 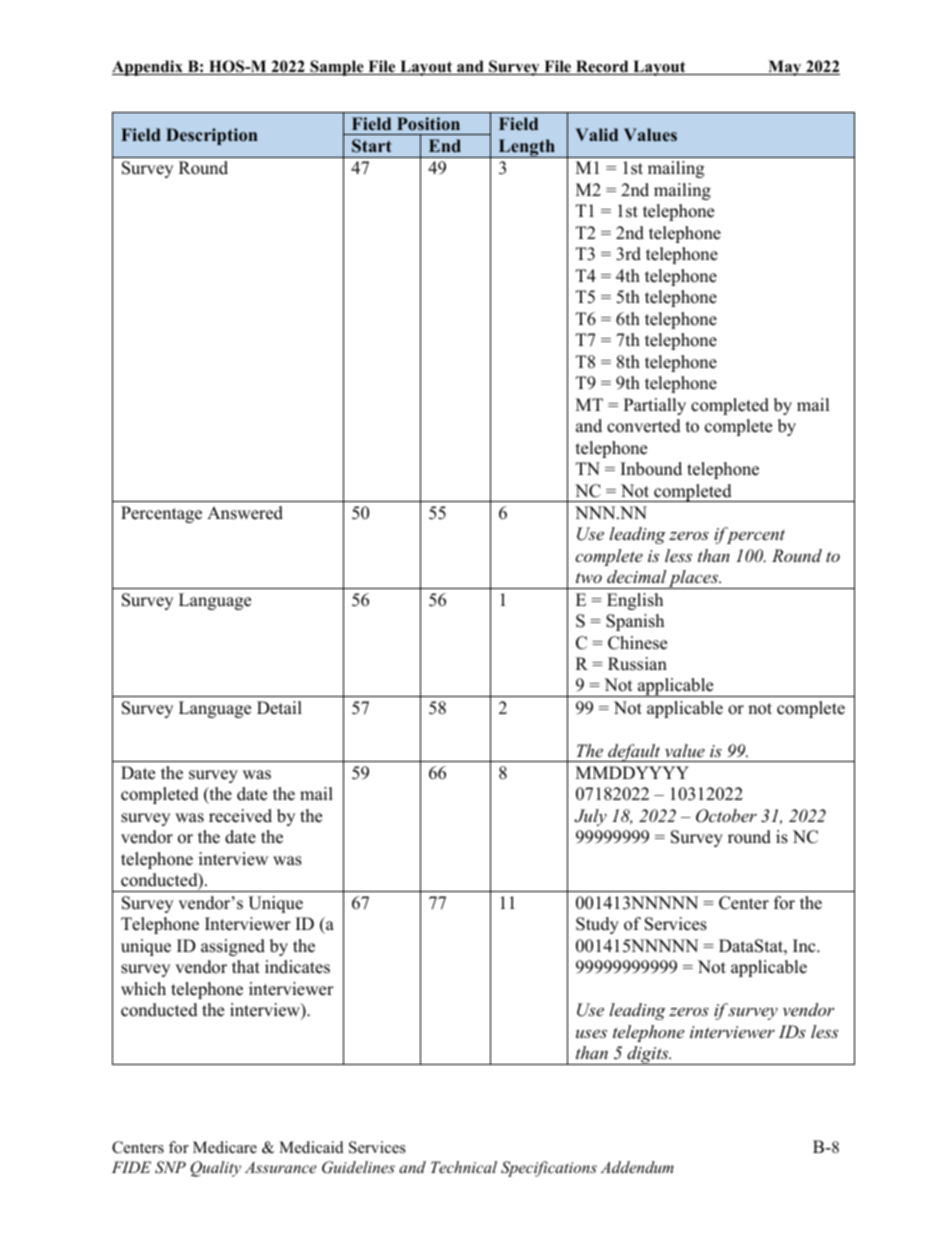 What do you see at coordinates (212, 136) in the screenshot?
I see `Description` at bounding box center [212, 136].
